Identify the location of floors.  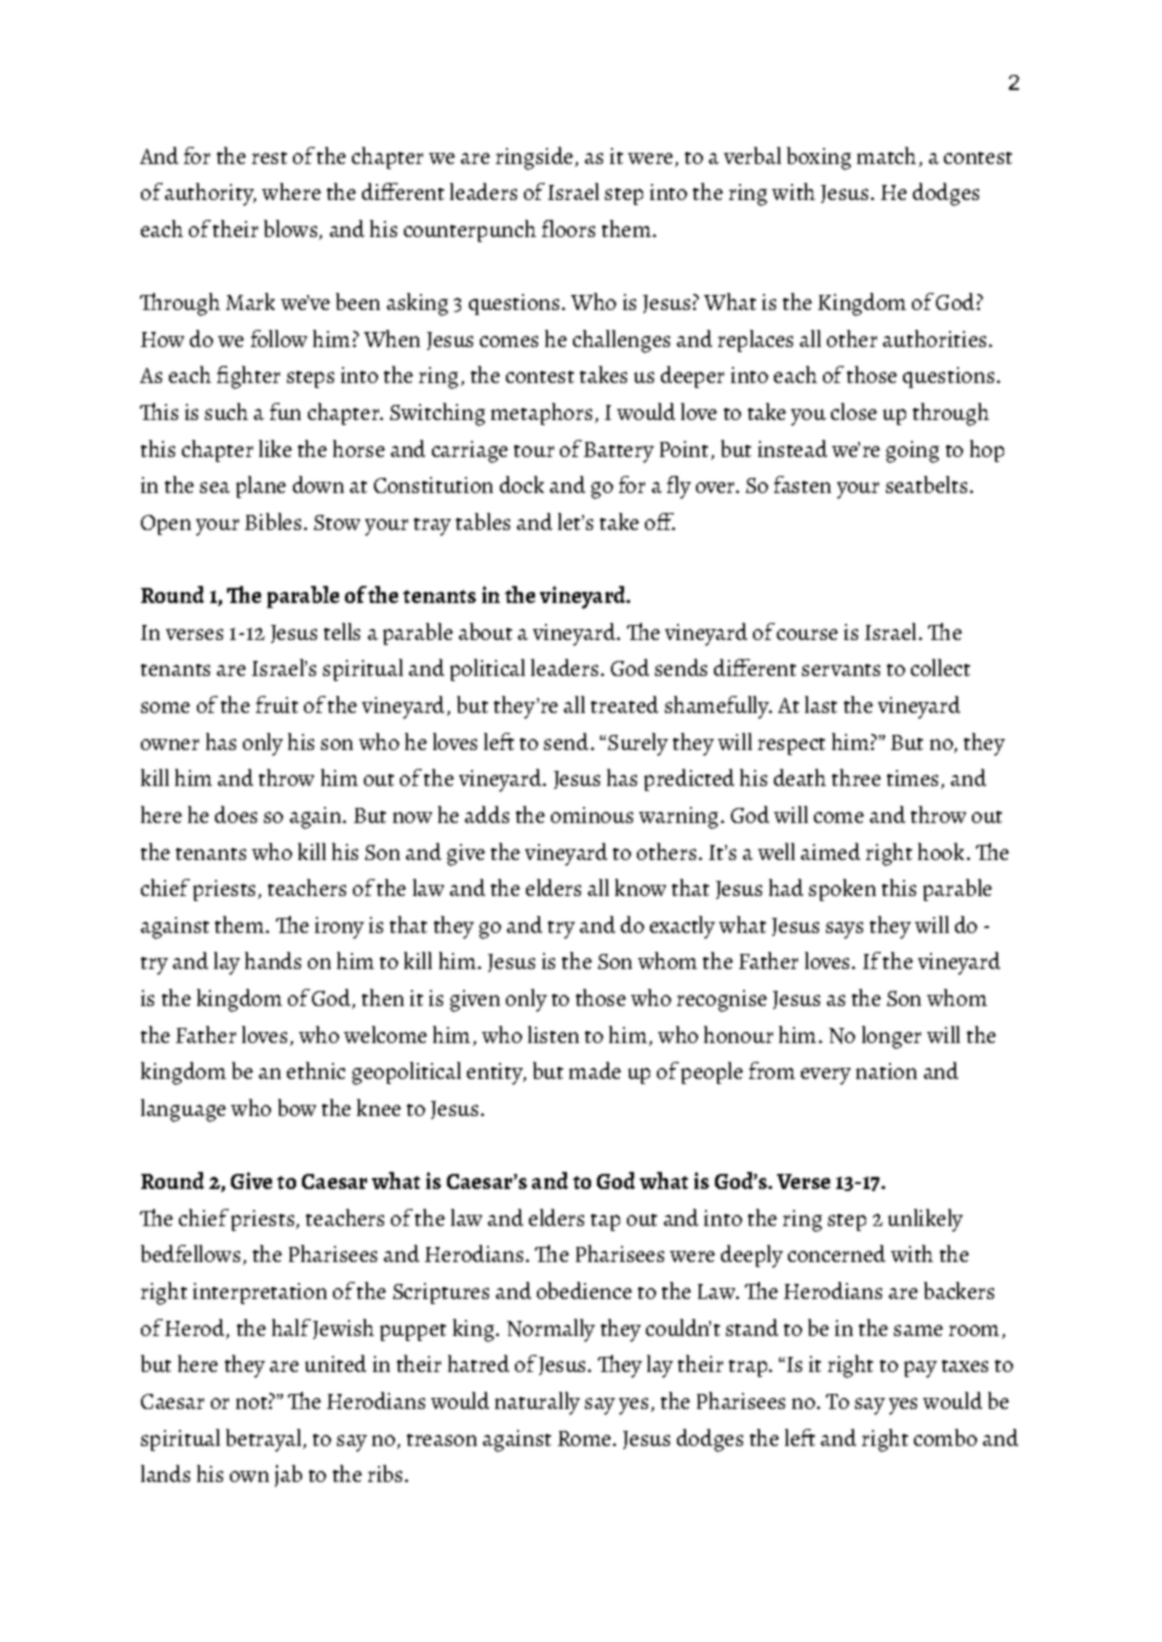
(568, 228).
